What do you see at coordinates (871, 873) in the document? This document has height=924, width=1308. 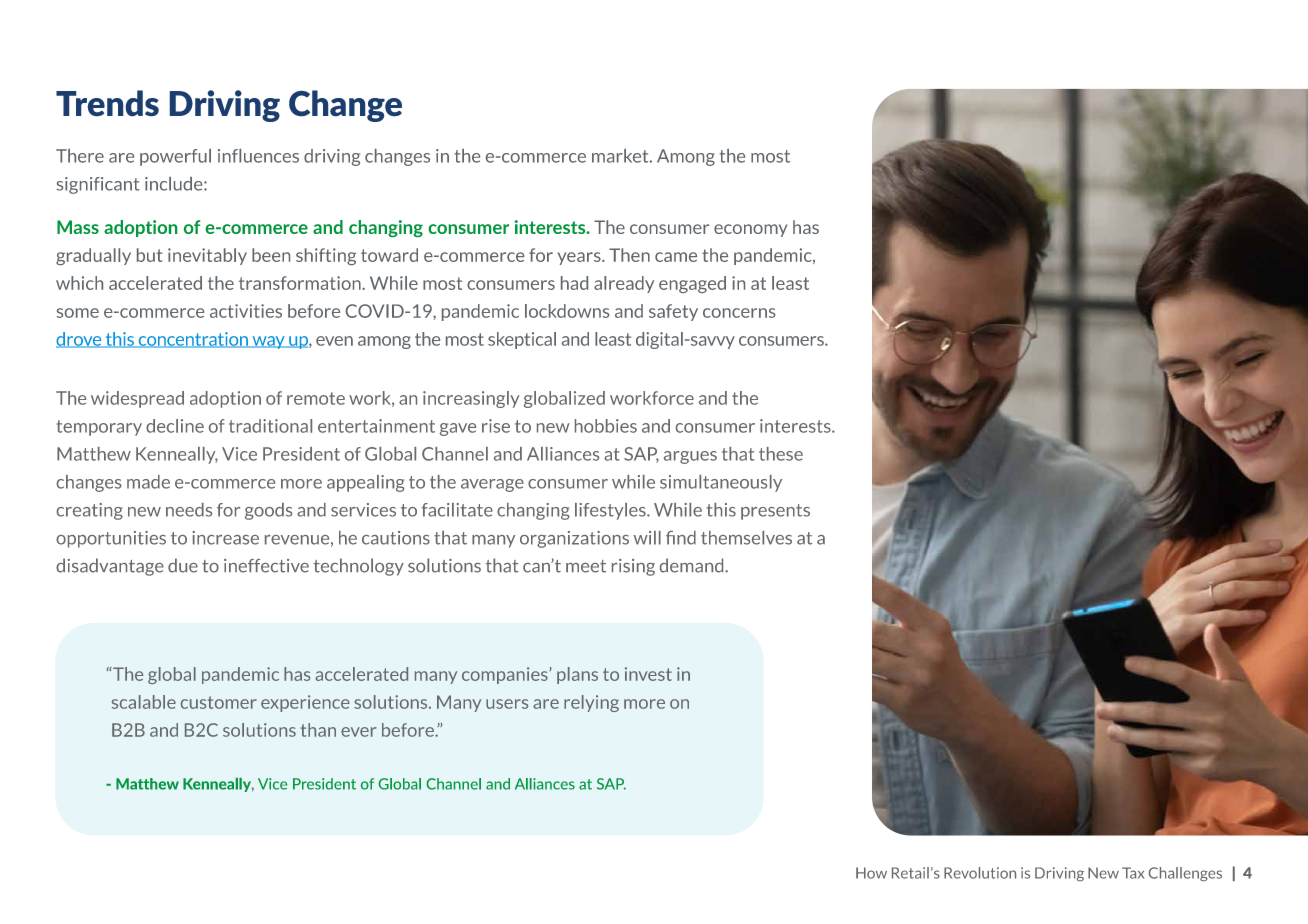 I see `How` at bounding box center [871, 873].
